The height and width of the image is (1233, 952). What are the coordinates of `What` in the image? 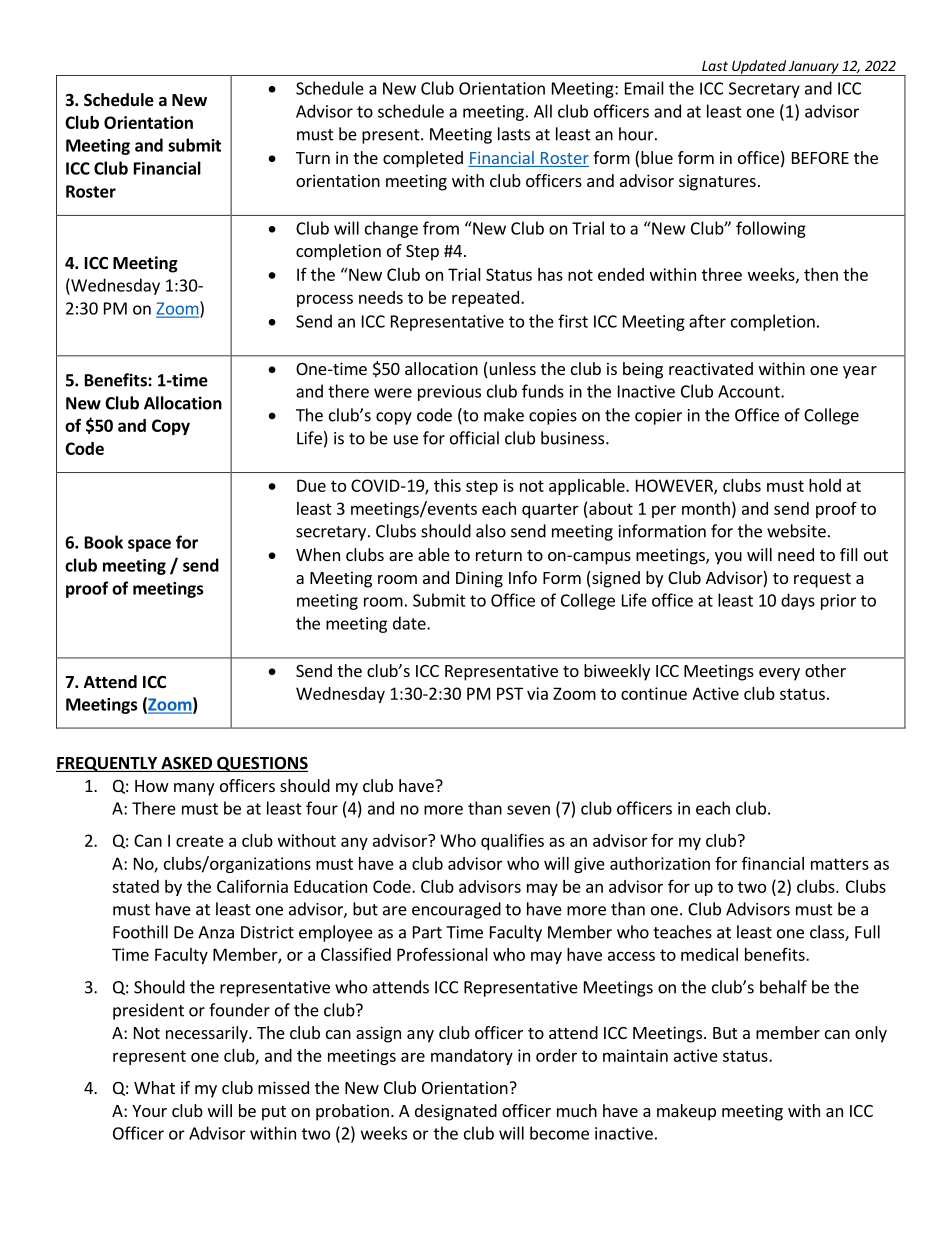 It's located at (154, 1087).
